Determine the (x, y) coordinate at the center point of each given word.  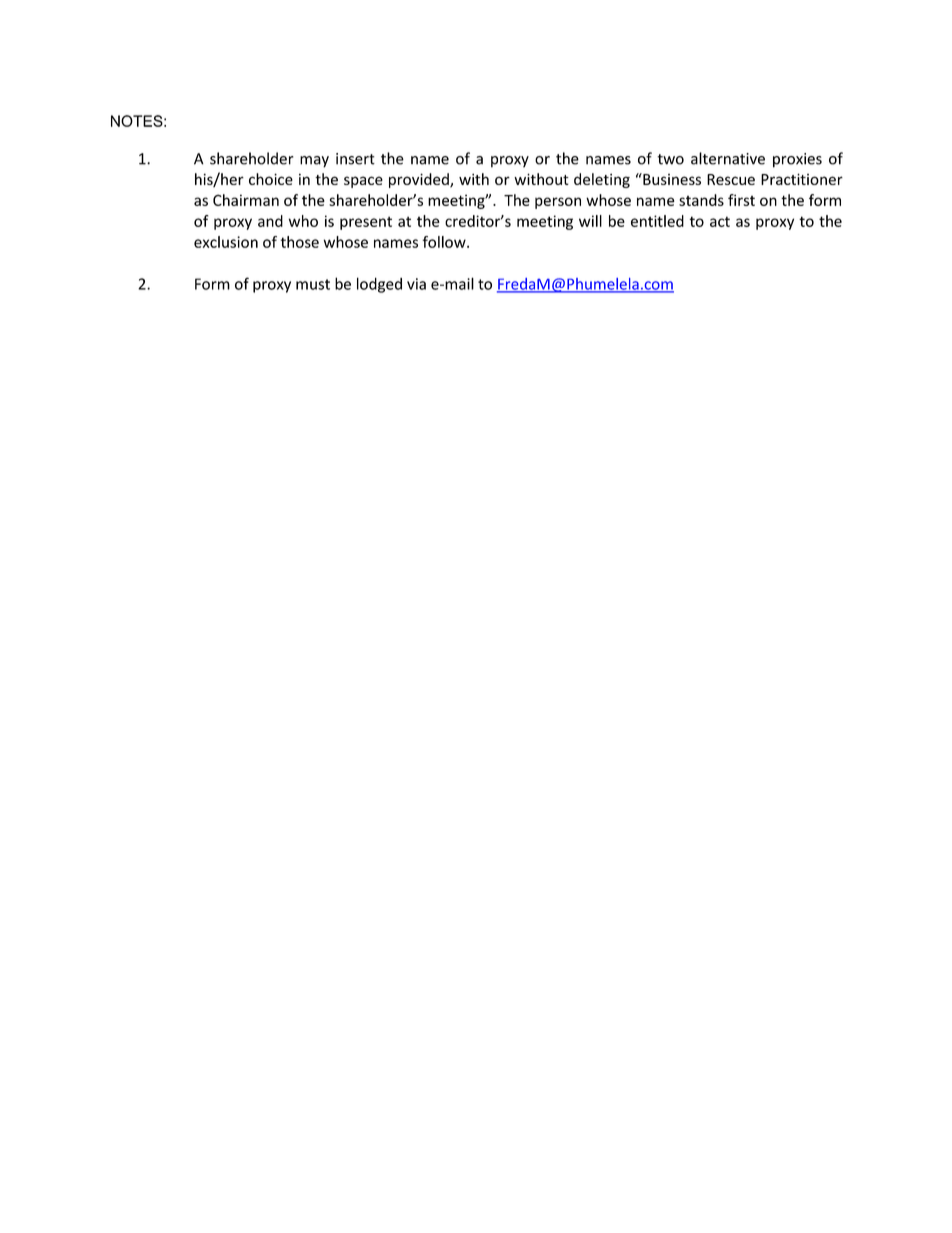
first (741, 200)
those (299, 242)
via (416, 284)
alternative (728, 158)
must (313, 284)
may (314, 162)
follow (445, 242)
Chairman (246, 200)
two (670, 159)
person (558, 203)
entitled (657, 221)
